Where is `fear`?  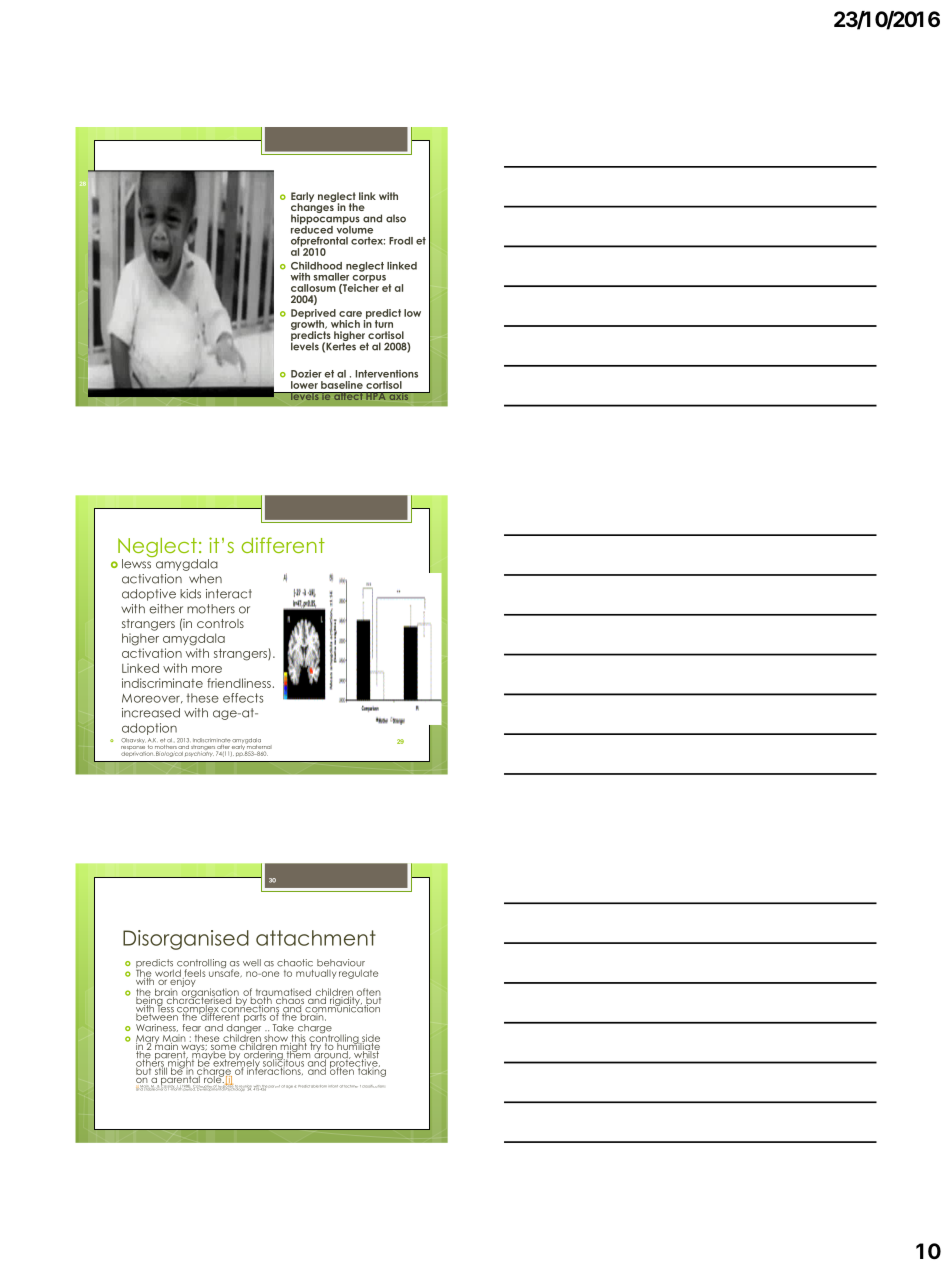 fear is located at coordinates (192, 1028).
